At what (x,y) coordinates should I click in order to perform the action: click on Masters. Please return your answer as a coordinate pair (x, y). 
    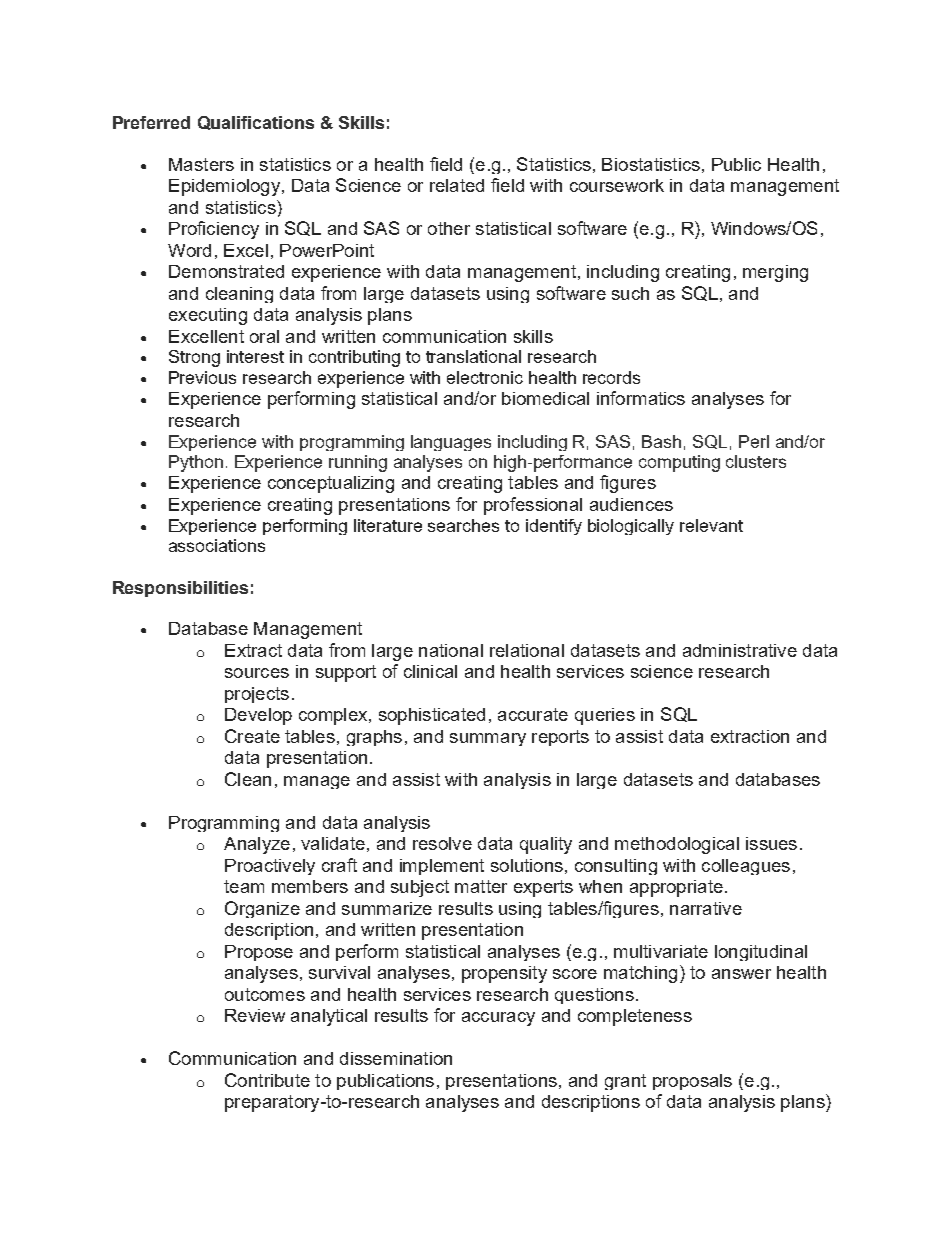
    Looking at the image, I should click on (201, 164).
